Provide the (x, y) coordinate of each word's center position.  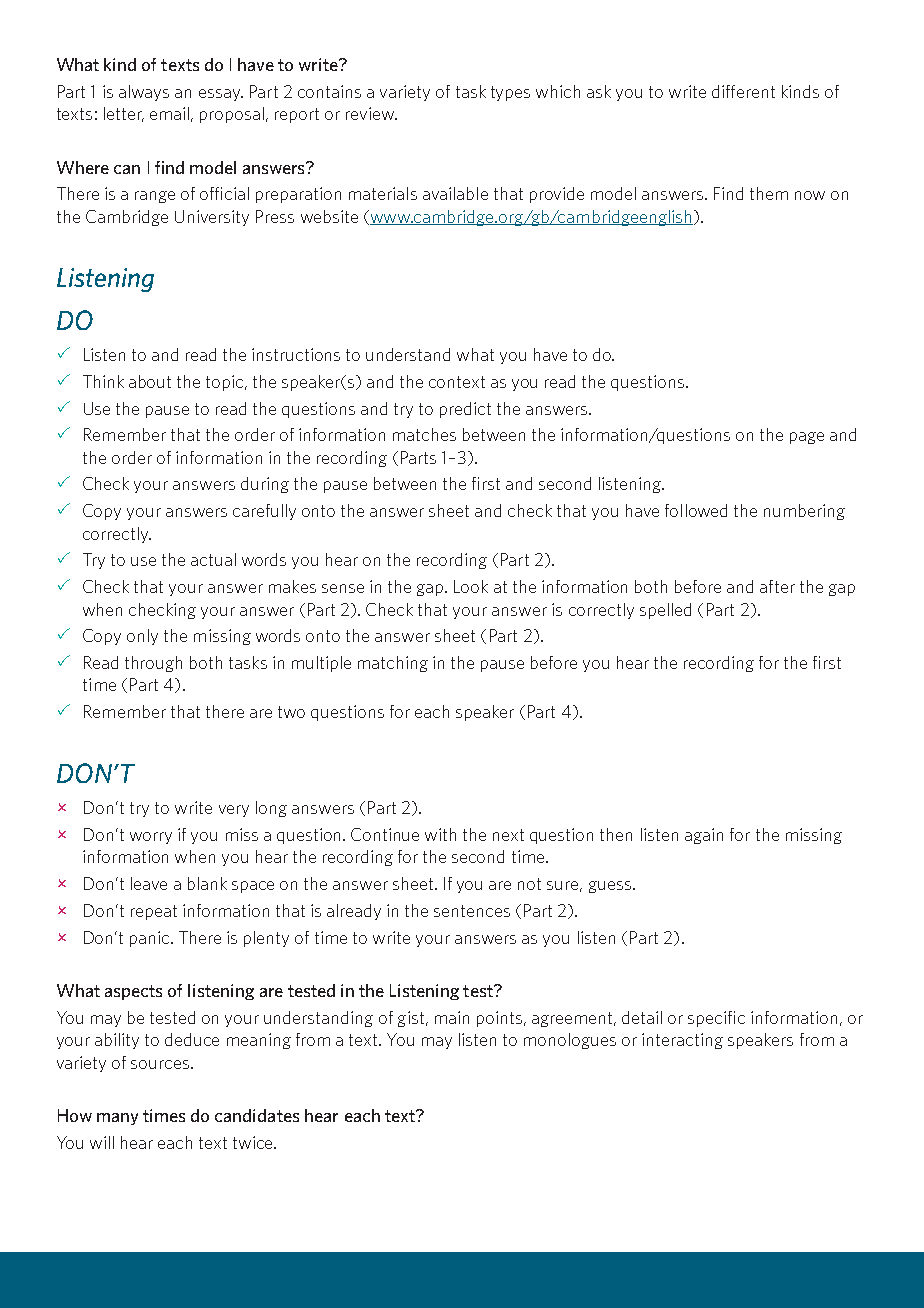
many (117, 1119)
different (743, 91)
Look (471, 586)
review (371, 113)
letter (124, 114)
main (452, 1017)
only (142, 637)
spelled (665, 611)
